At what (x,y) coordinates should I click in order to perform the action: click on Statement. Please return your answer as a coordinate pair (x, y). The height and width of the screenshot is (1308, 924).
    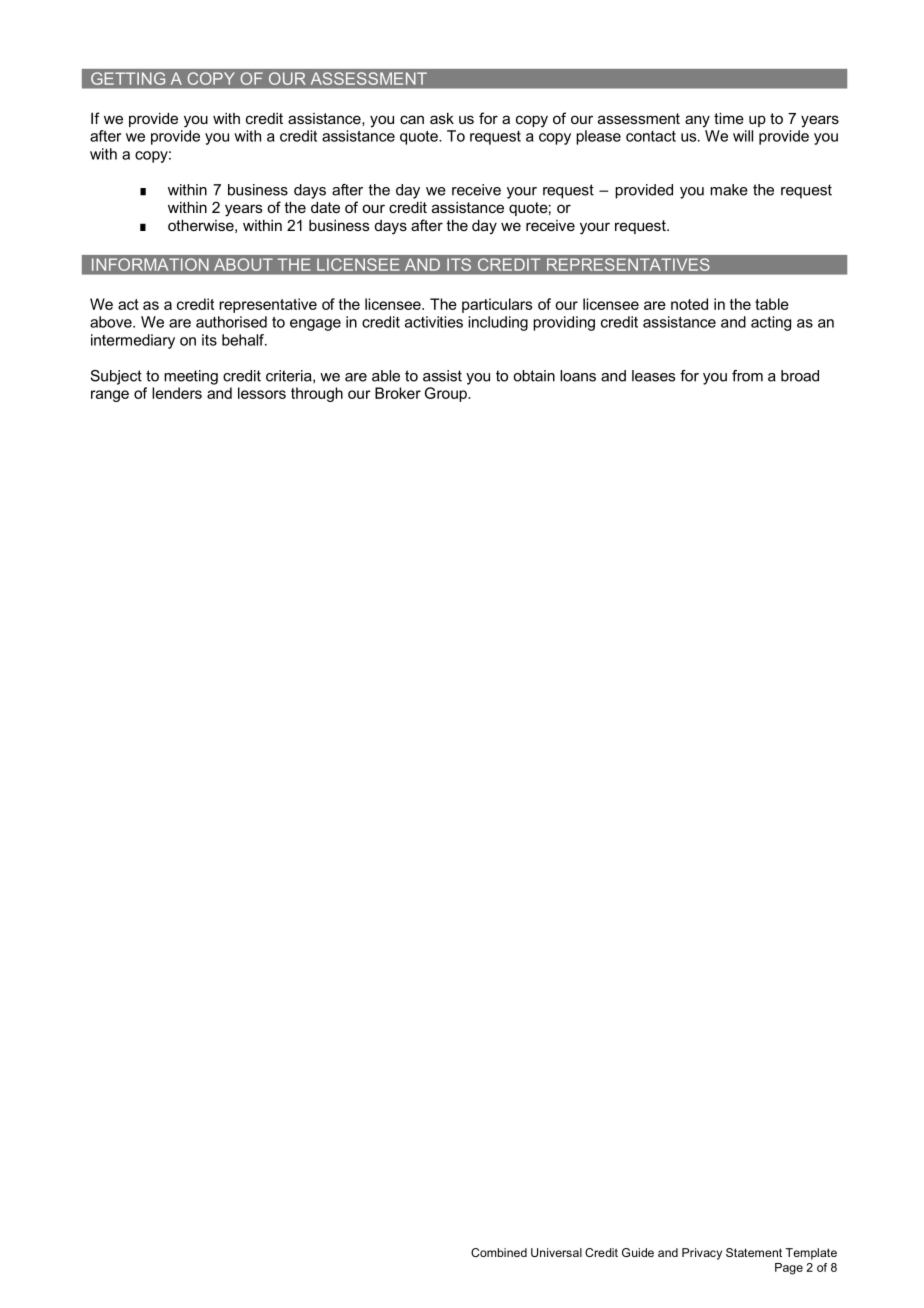
    Looking at the image, I should click on (754, 1252).
